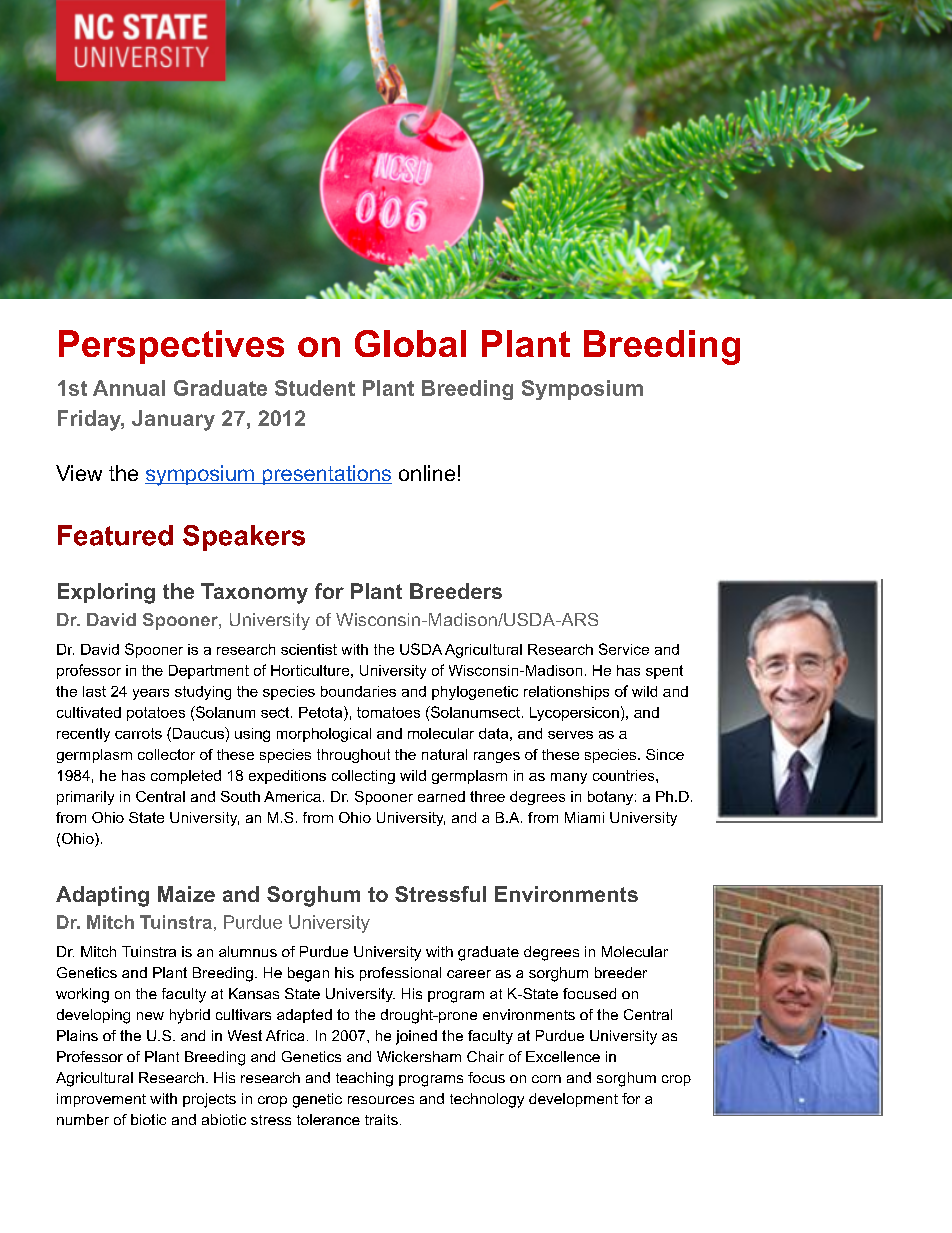  Describe the element at coordinates (309, 649) in the document. I see `scientist` at that location.
